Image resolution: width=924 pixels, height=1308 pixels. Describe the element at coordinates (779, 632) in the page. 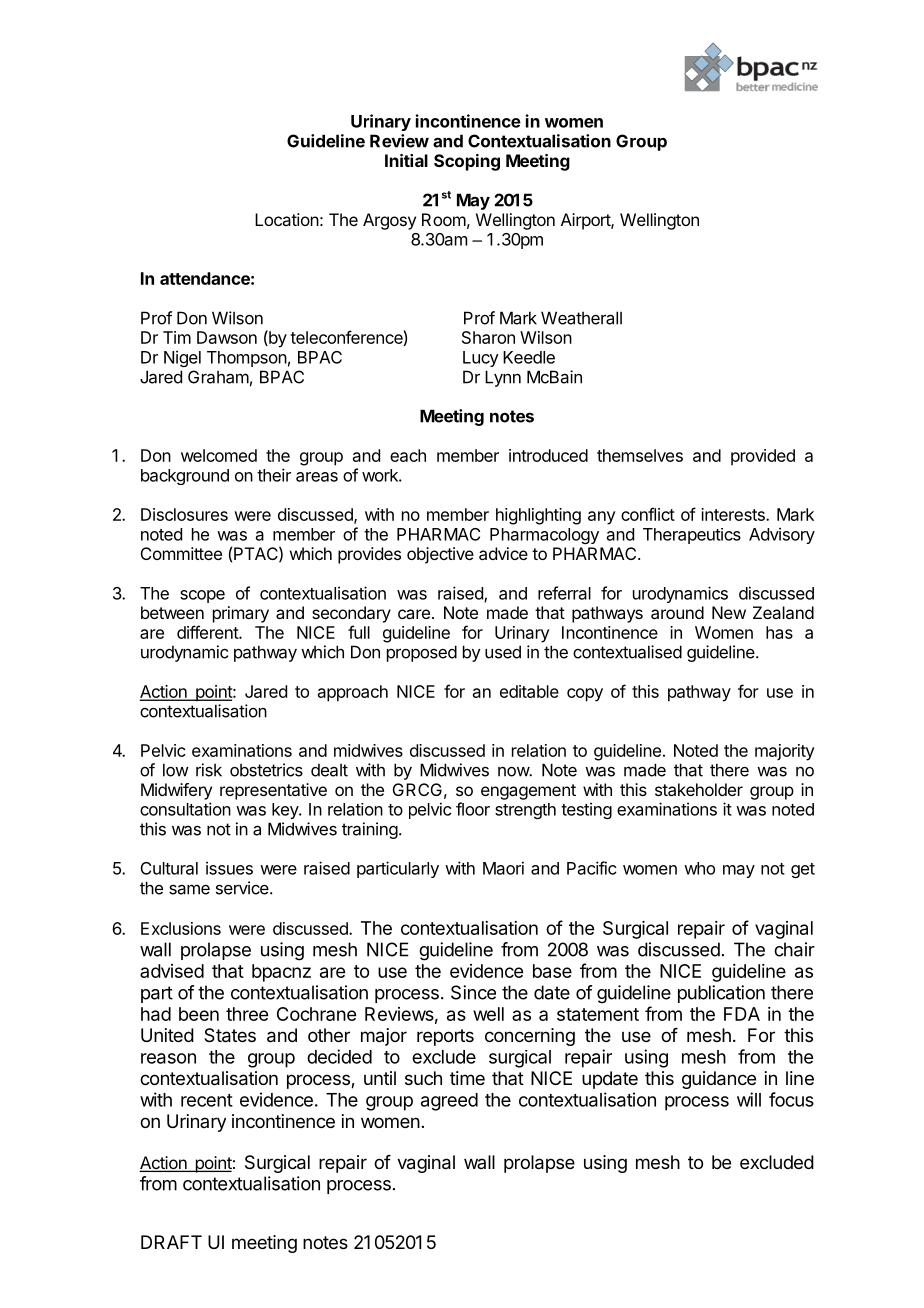

I see `has` at that location.
